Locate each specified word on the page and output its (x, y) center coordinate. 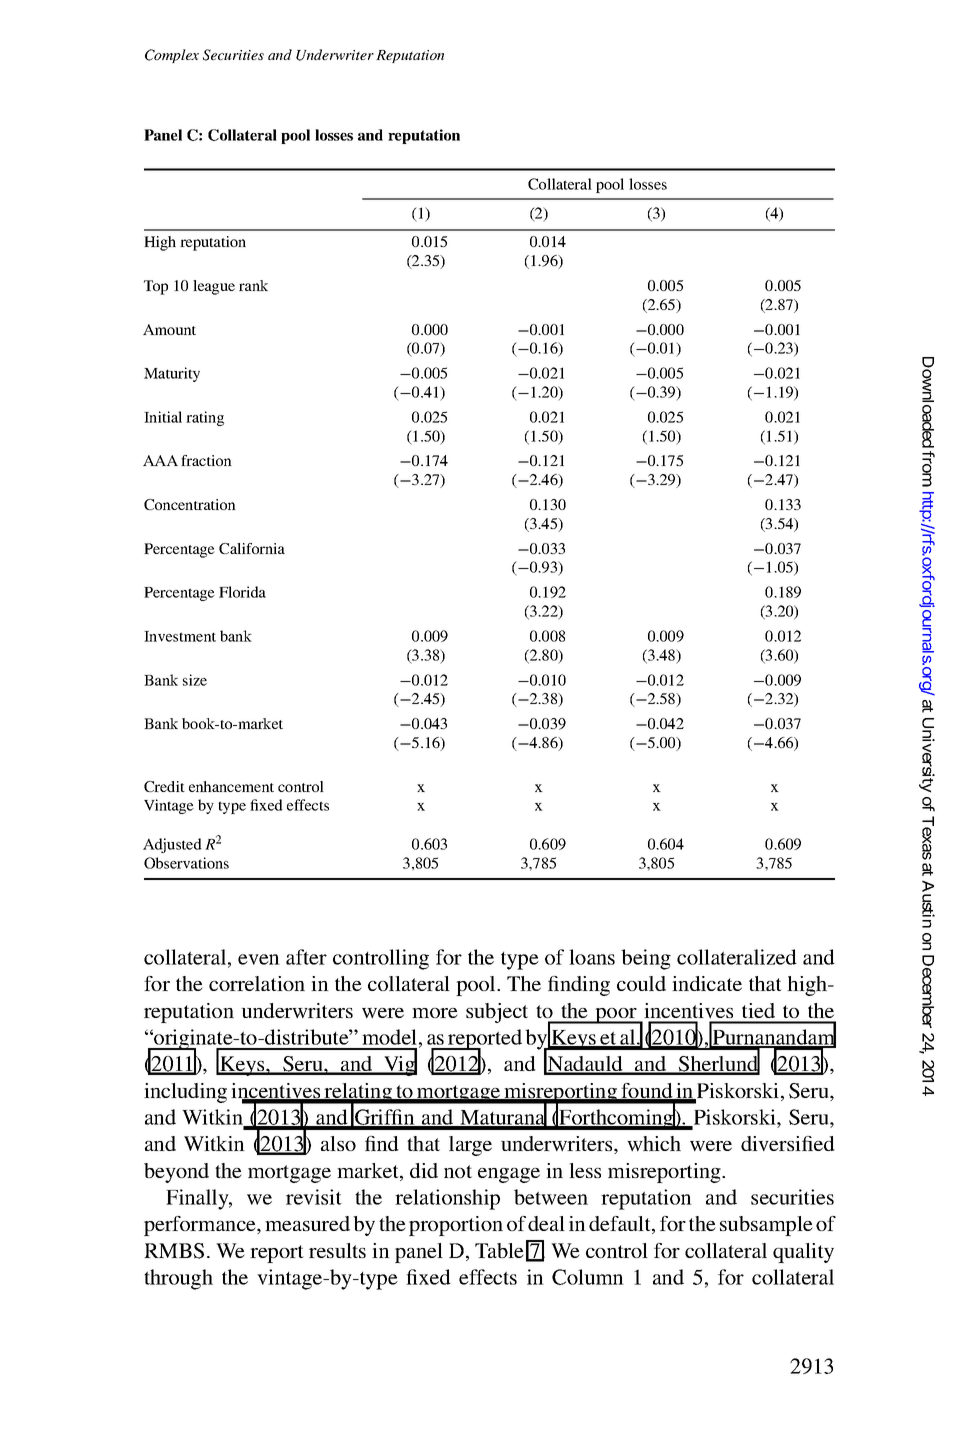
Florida (242, 592)
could (641, 983)
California (252, 548)
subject (497, 1013)
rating (205, 418)
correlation (257, 983)
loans (592, 957)
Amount (169, 329)
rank (253, 285)
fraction (206, 460)
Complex (172, 56)
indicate (707, 983)
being (646, 959)
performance (201, 1226)
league (214, 287)
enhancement (231, 786)
